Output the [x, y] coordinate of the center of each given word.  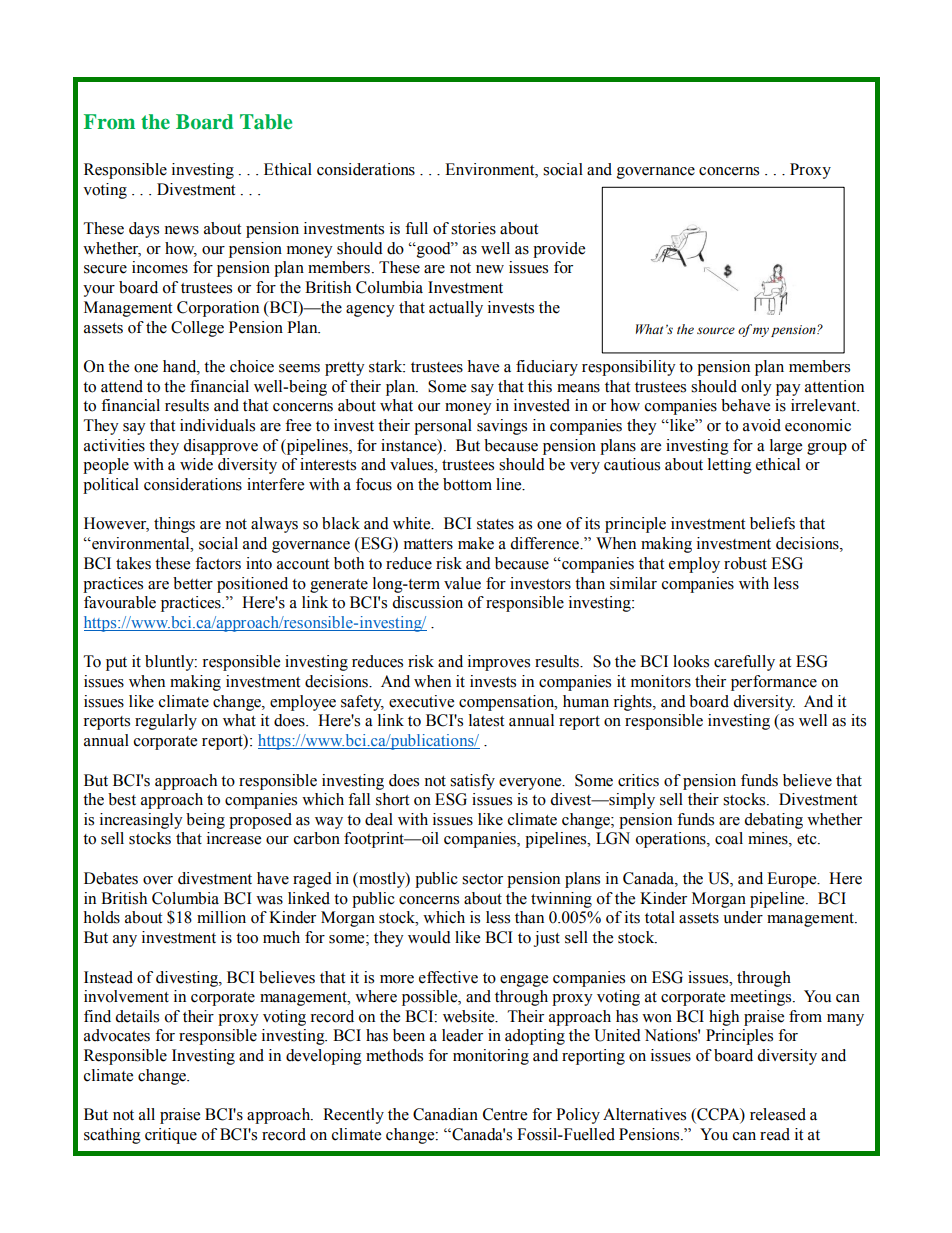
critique [171, 1136]
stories [473, 228]
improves [499, 663]
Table [266, 121]
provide [559, 250]
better [193, 583]
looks [691, 661]
